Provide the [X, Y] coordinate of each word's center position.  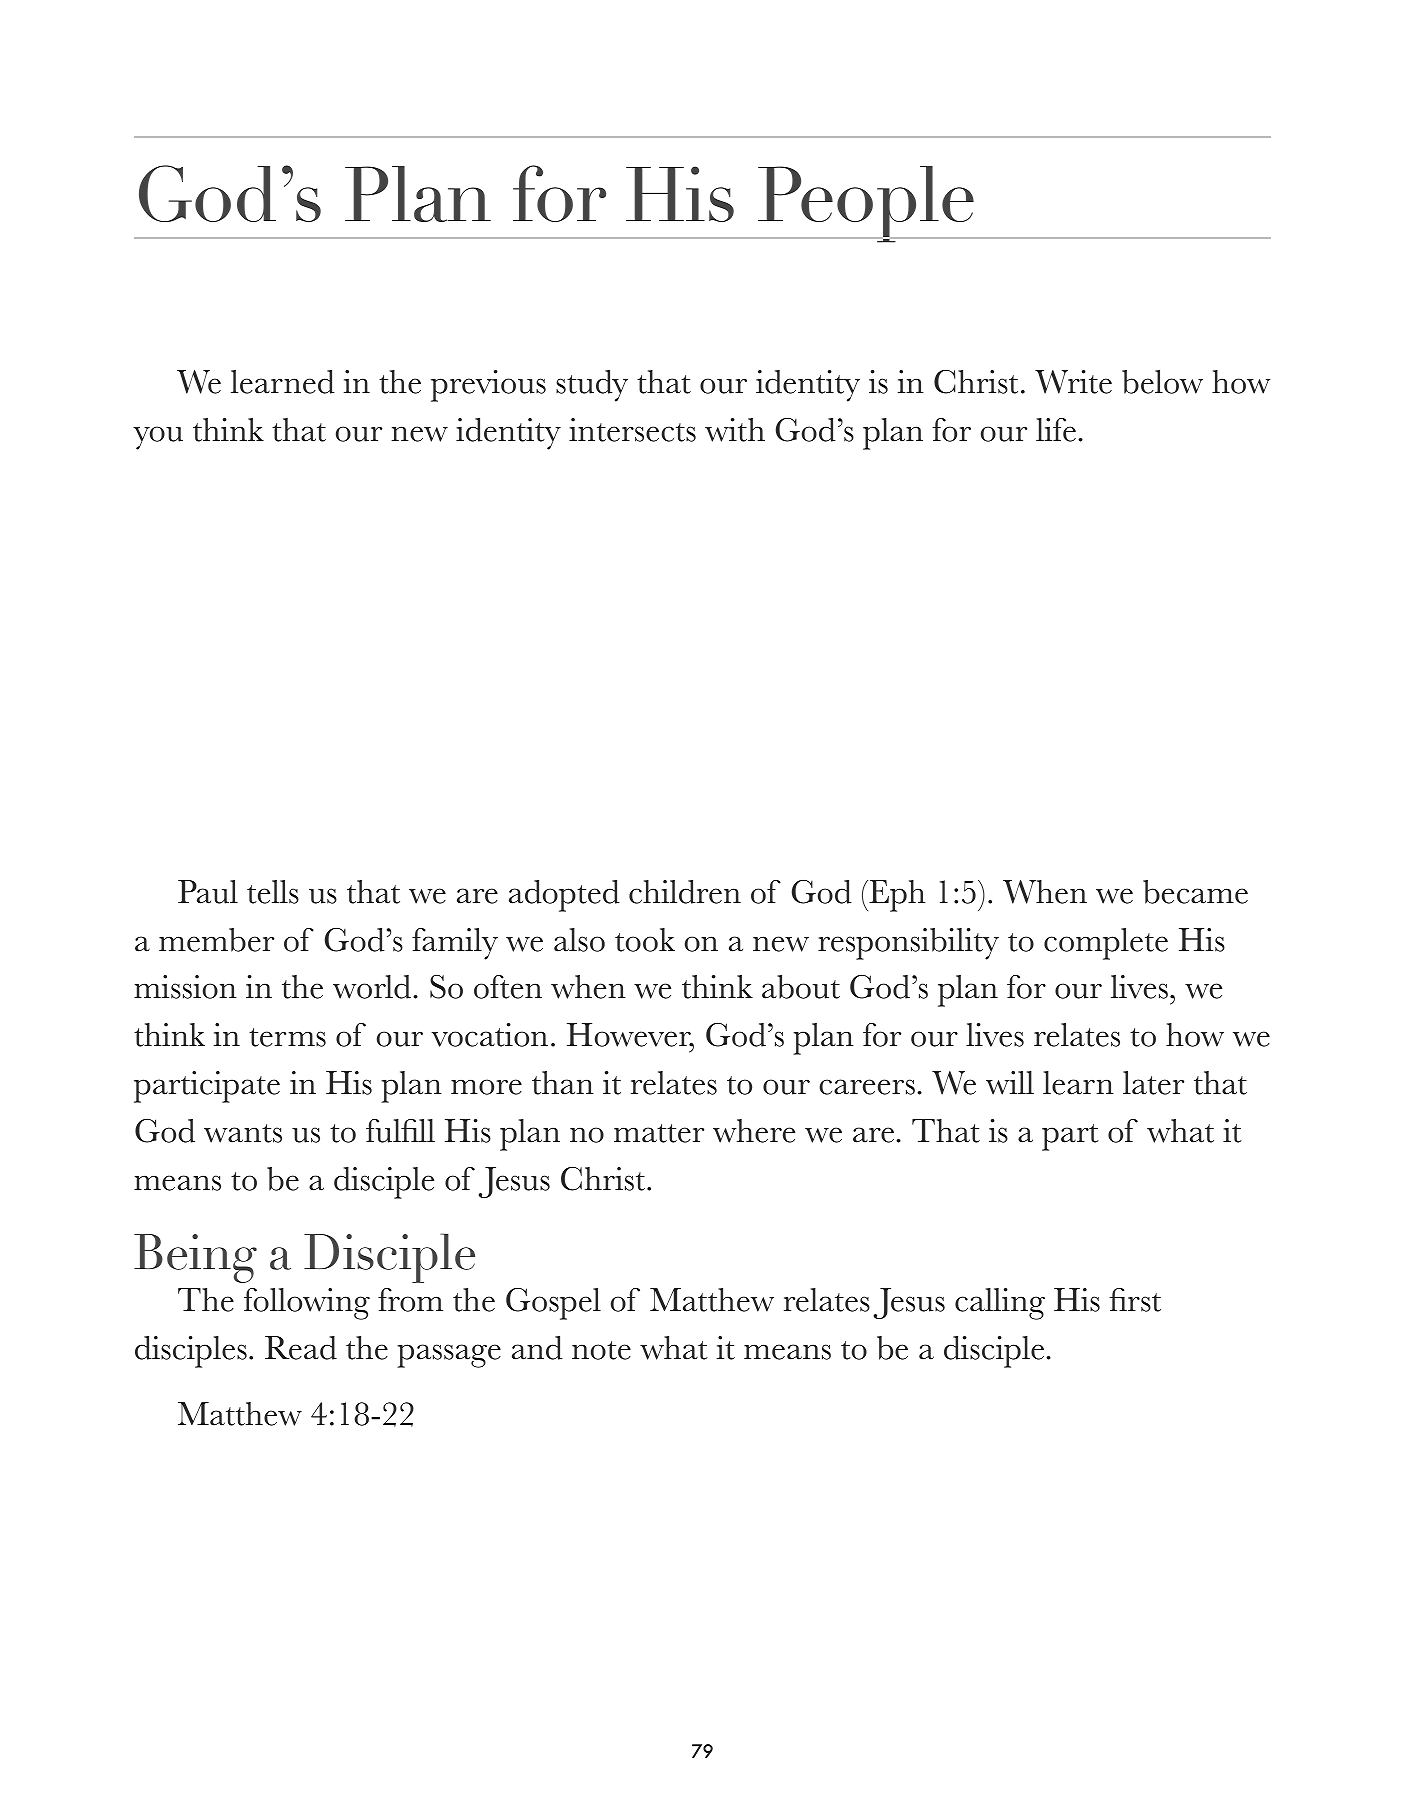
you [158, 438]
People [866, 204]
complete [1106, 944]
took [645, 940]
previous [488, 386]
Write [1073, 382]
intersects [632, 430]
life [1056, 430]
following [307, 1304]
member [216, 940]
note [601, 1350]
